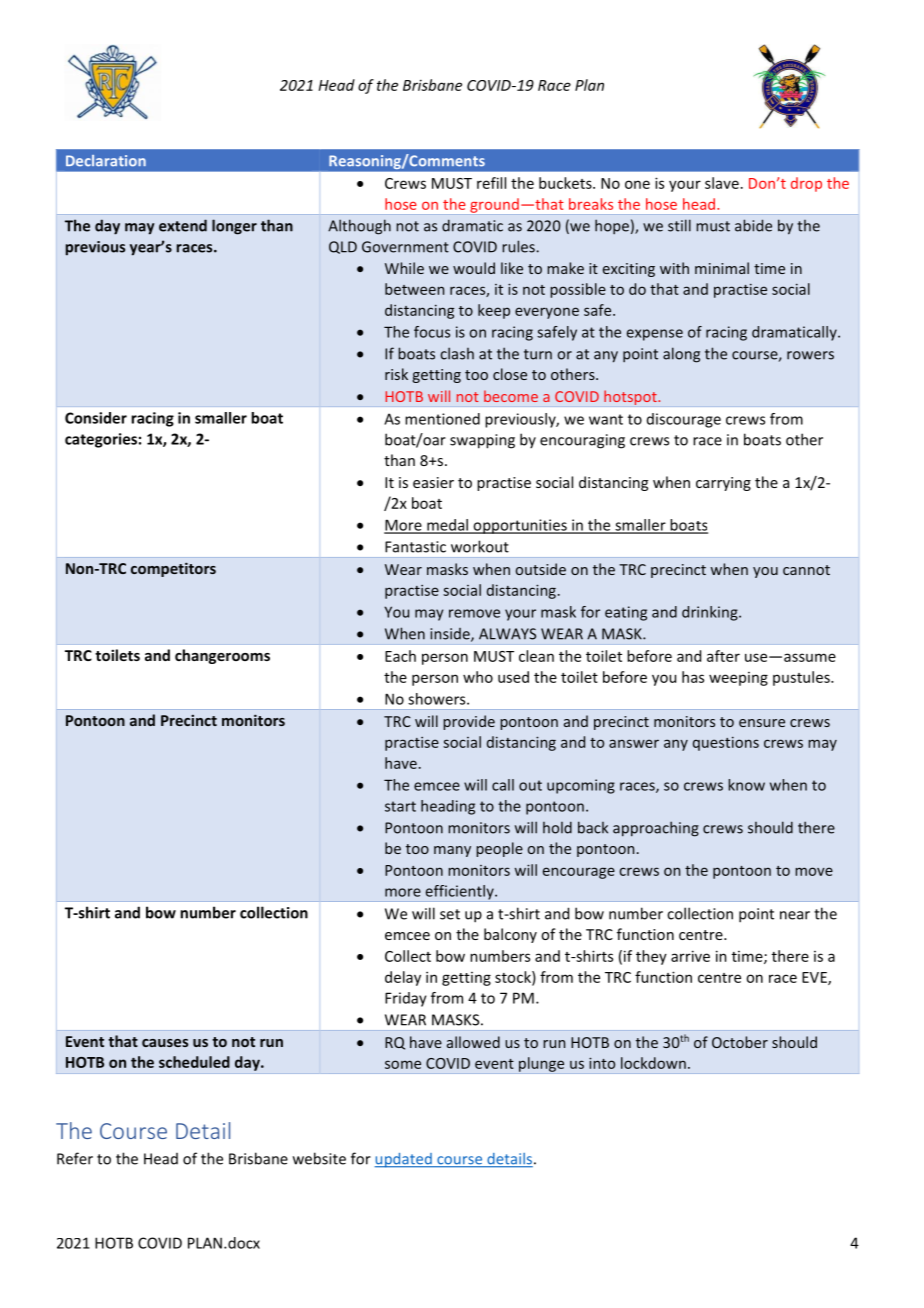 This document has height=1308, width=924. I want to click on discourage, so click(684, 420).
